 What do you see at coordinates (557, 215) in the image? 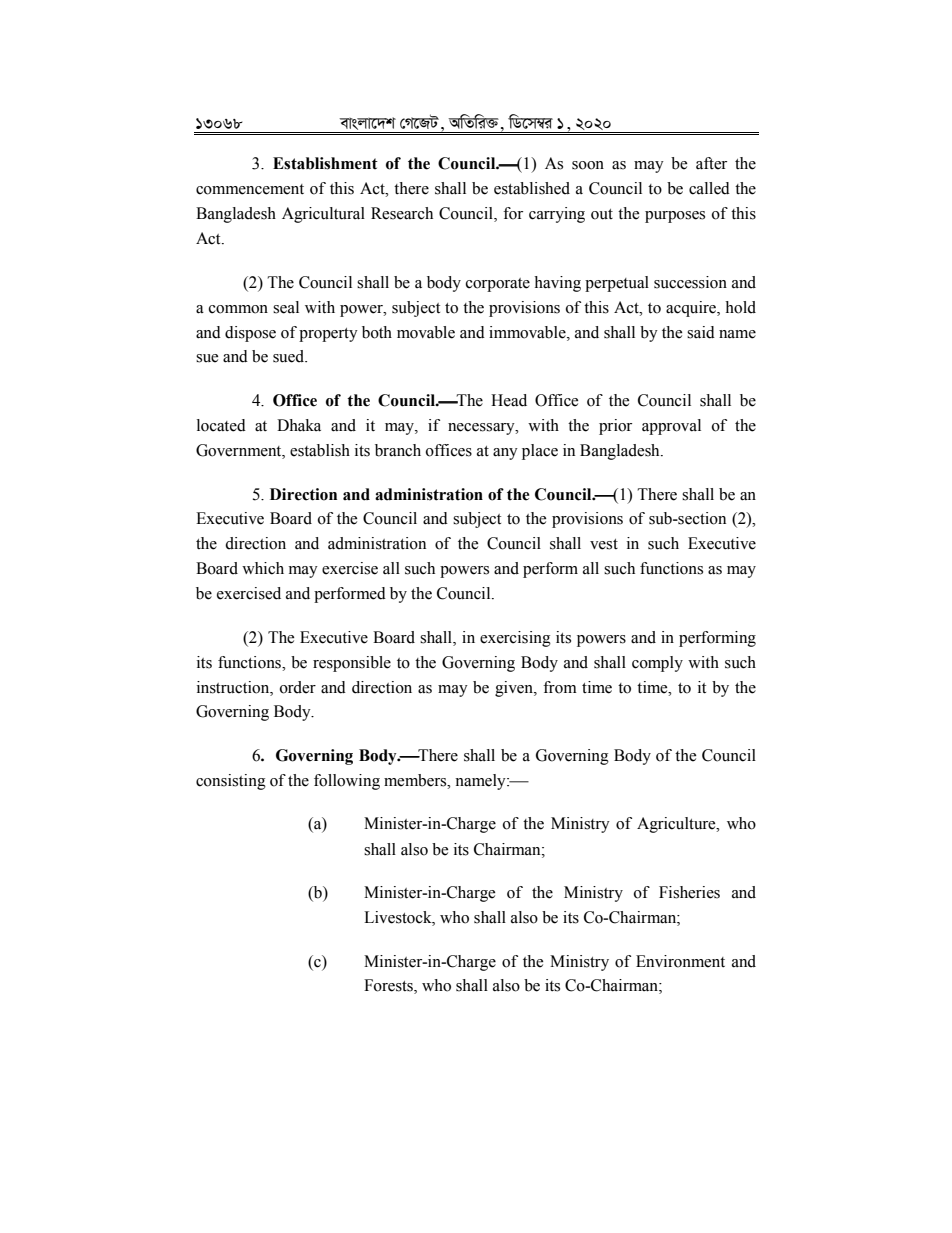
I see `carrying` at bounding box center [557, 215].
